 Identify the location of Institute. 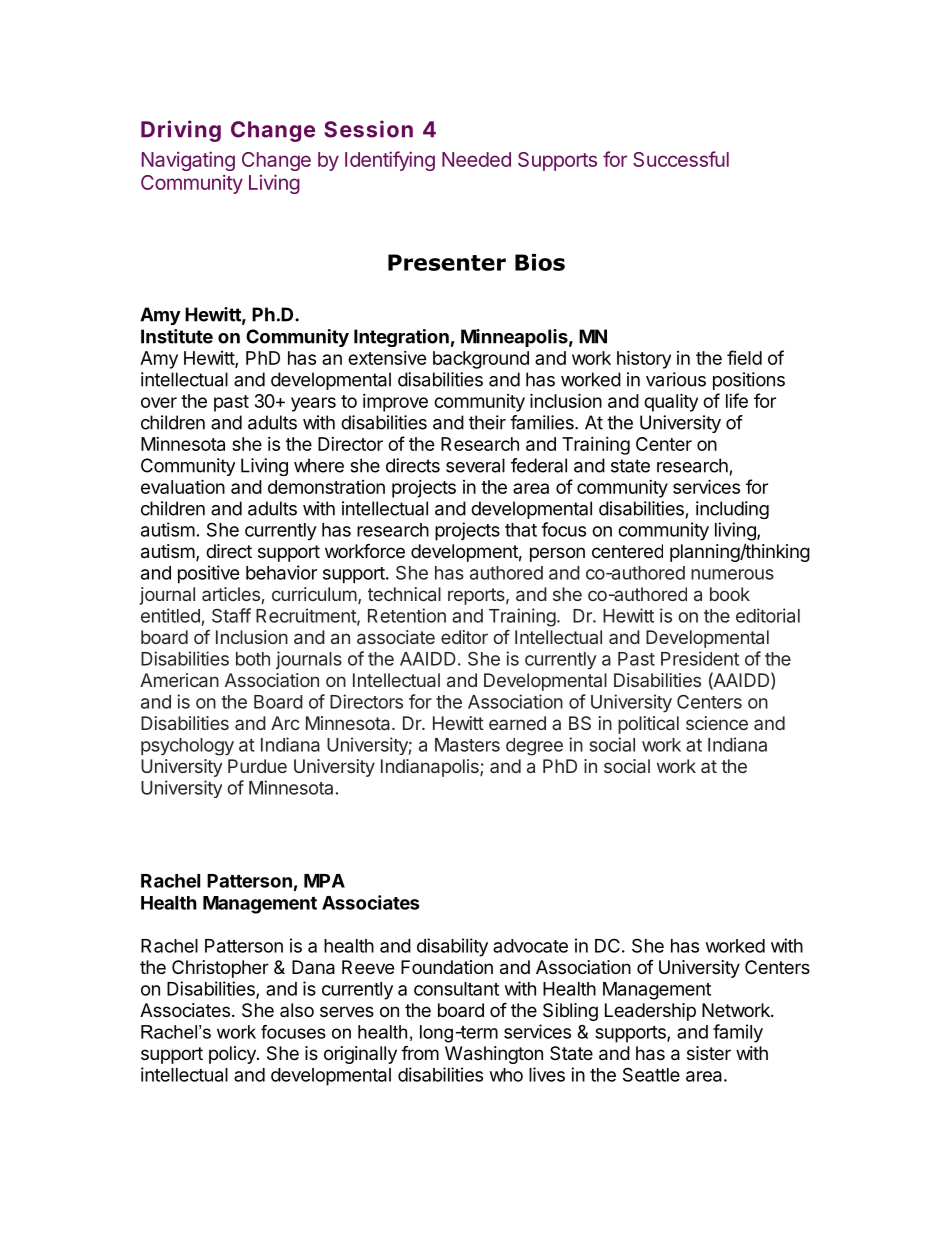
(177, 336).
